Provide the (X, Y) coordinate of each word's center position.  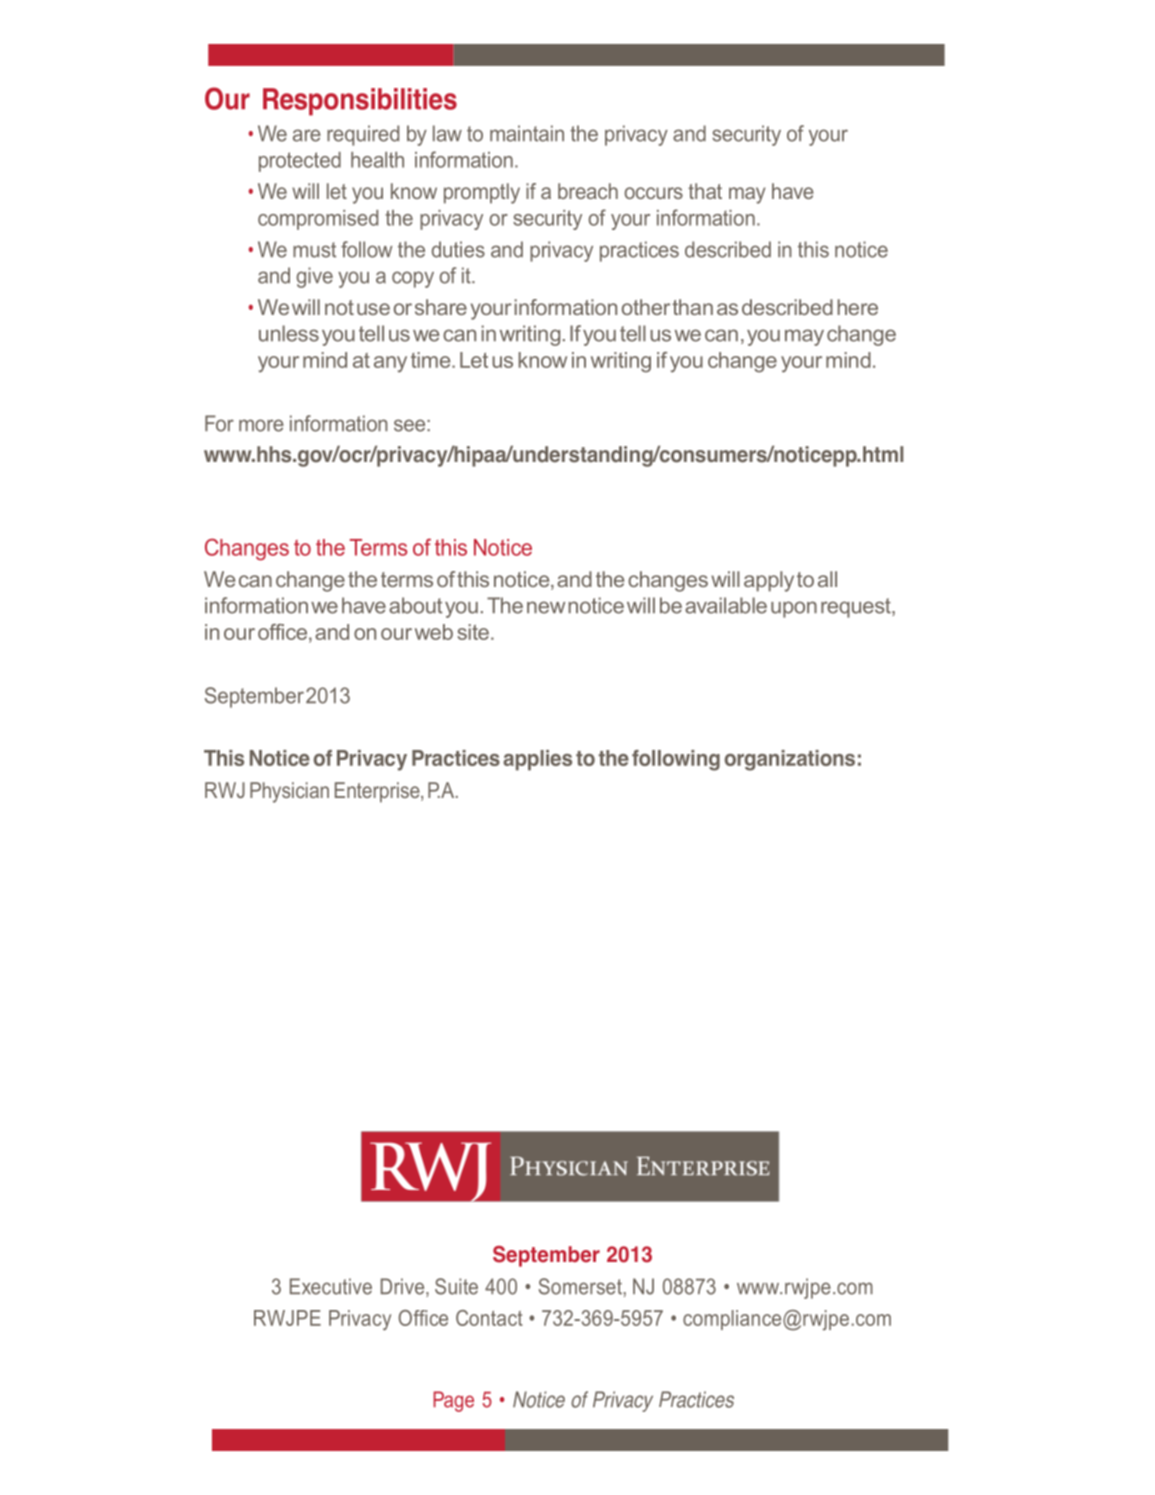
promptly (482, 193)
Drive (404, 1287)
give (314, 277)
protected (300, 162)
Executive (331, 1286)
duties (458, 249)
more (261, 425)
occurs (654, 193)
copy (413, 279)
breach (588, 191)
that (705, 191)
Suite (456, 1286)
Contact (489, 1318)
